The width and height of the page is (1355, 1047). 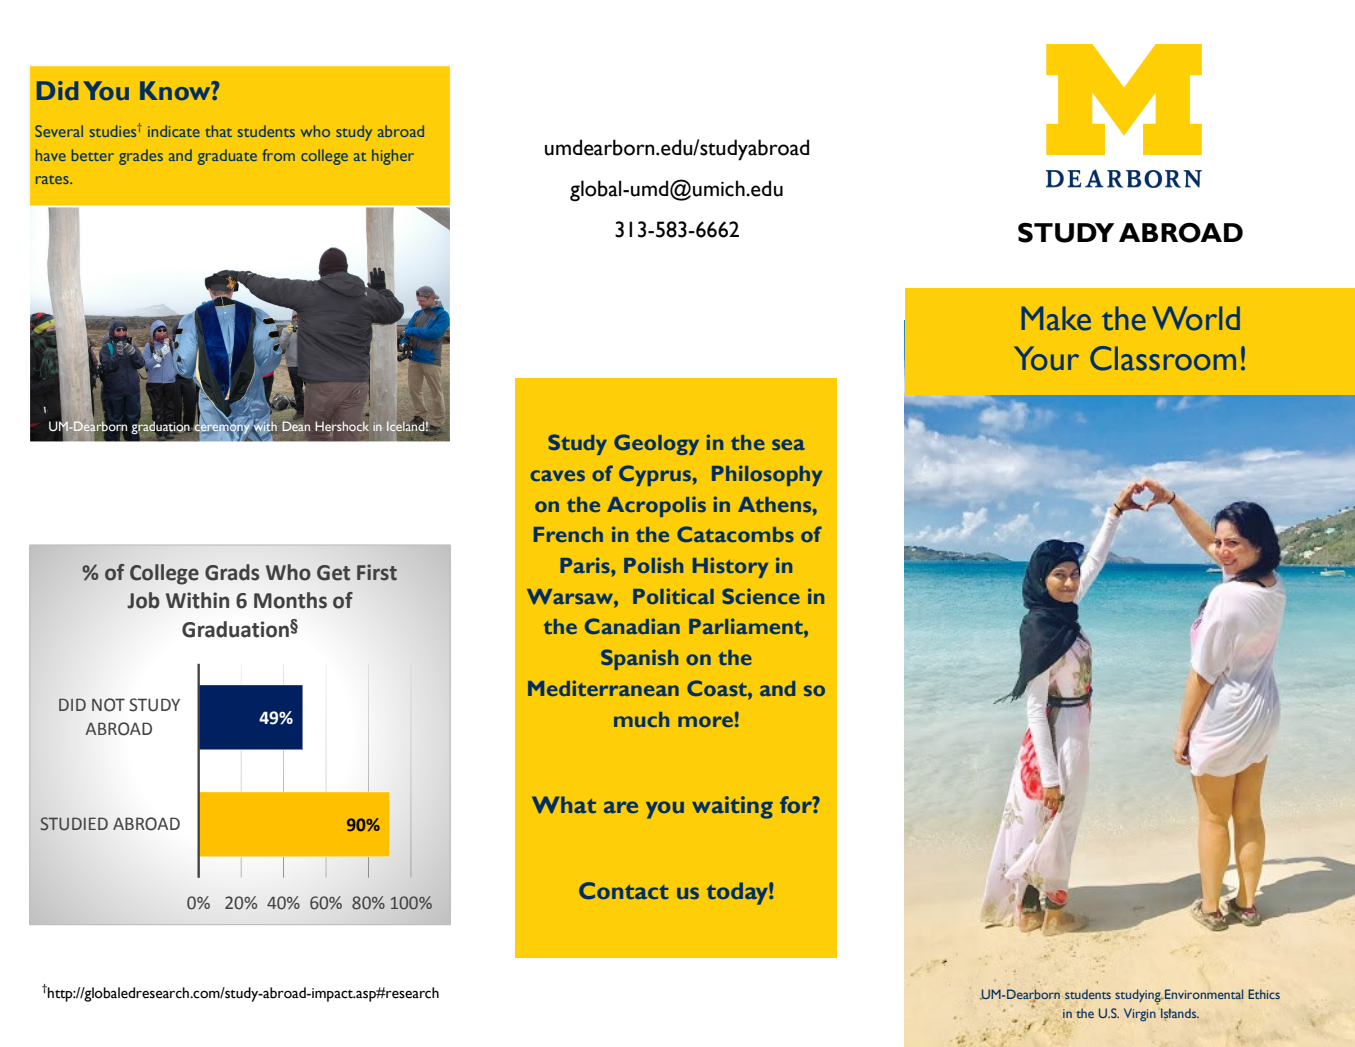 I want to click on Make, so click(x=1056, y=318).
